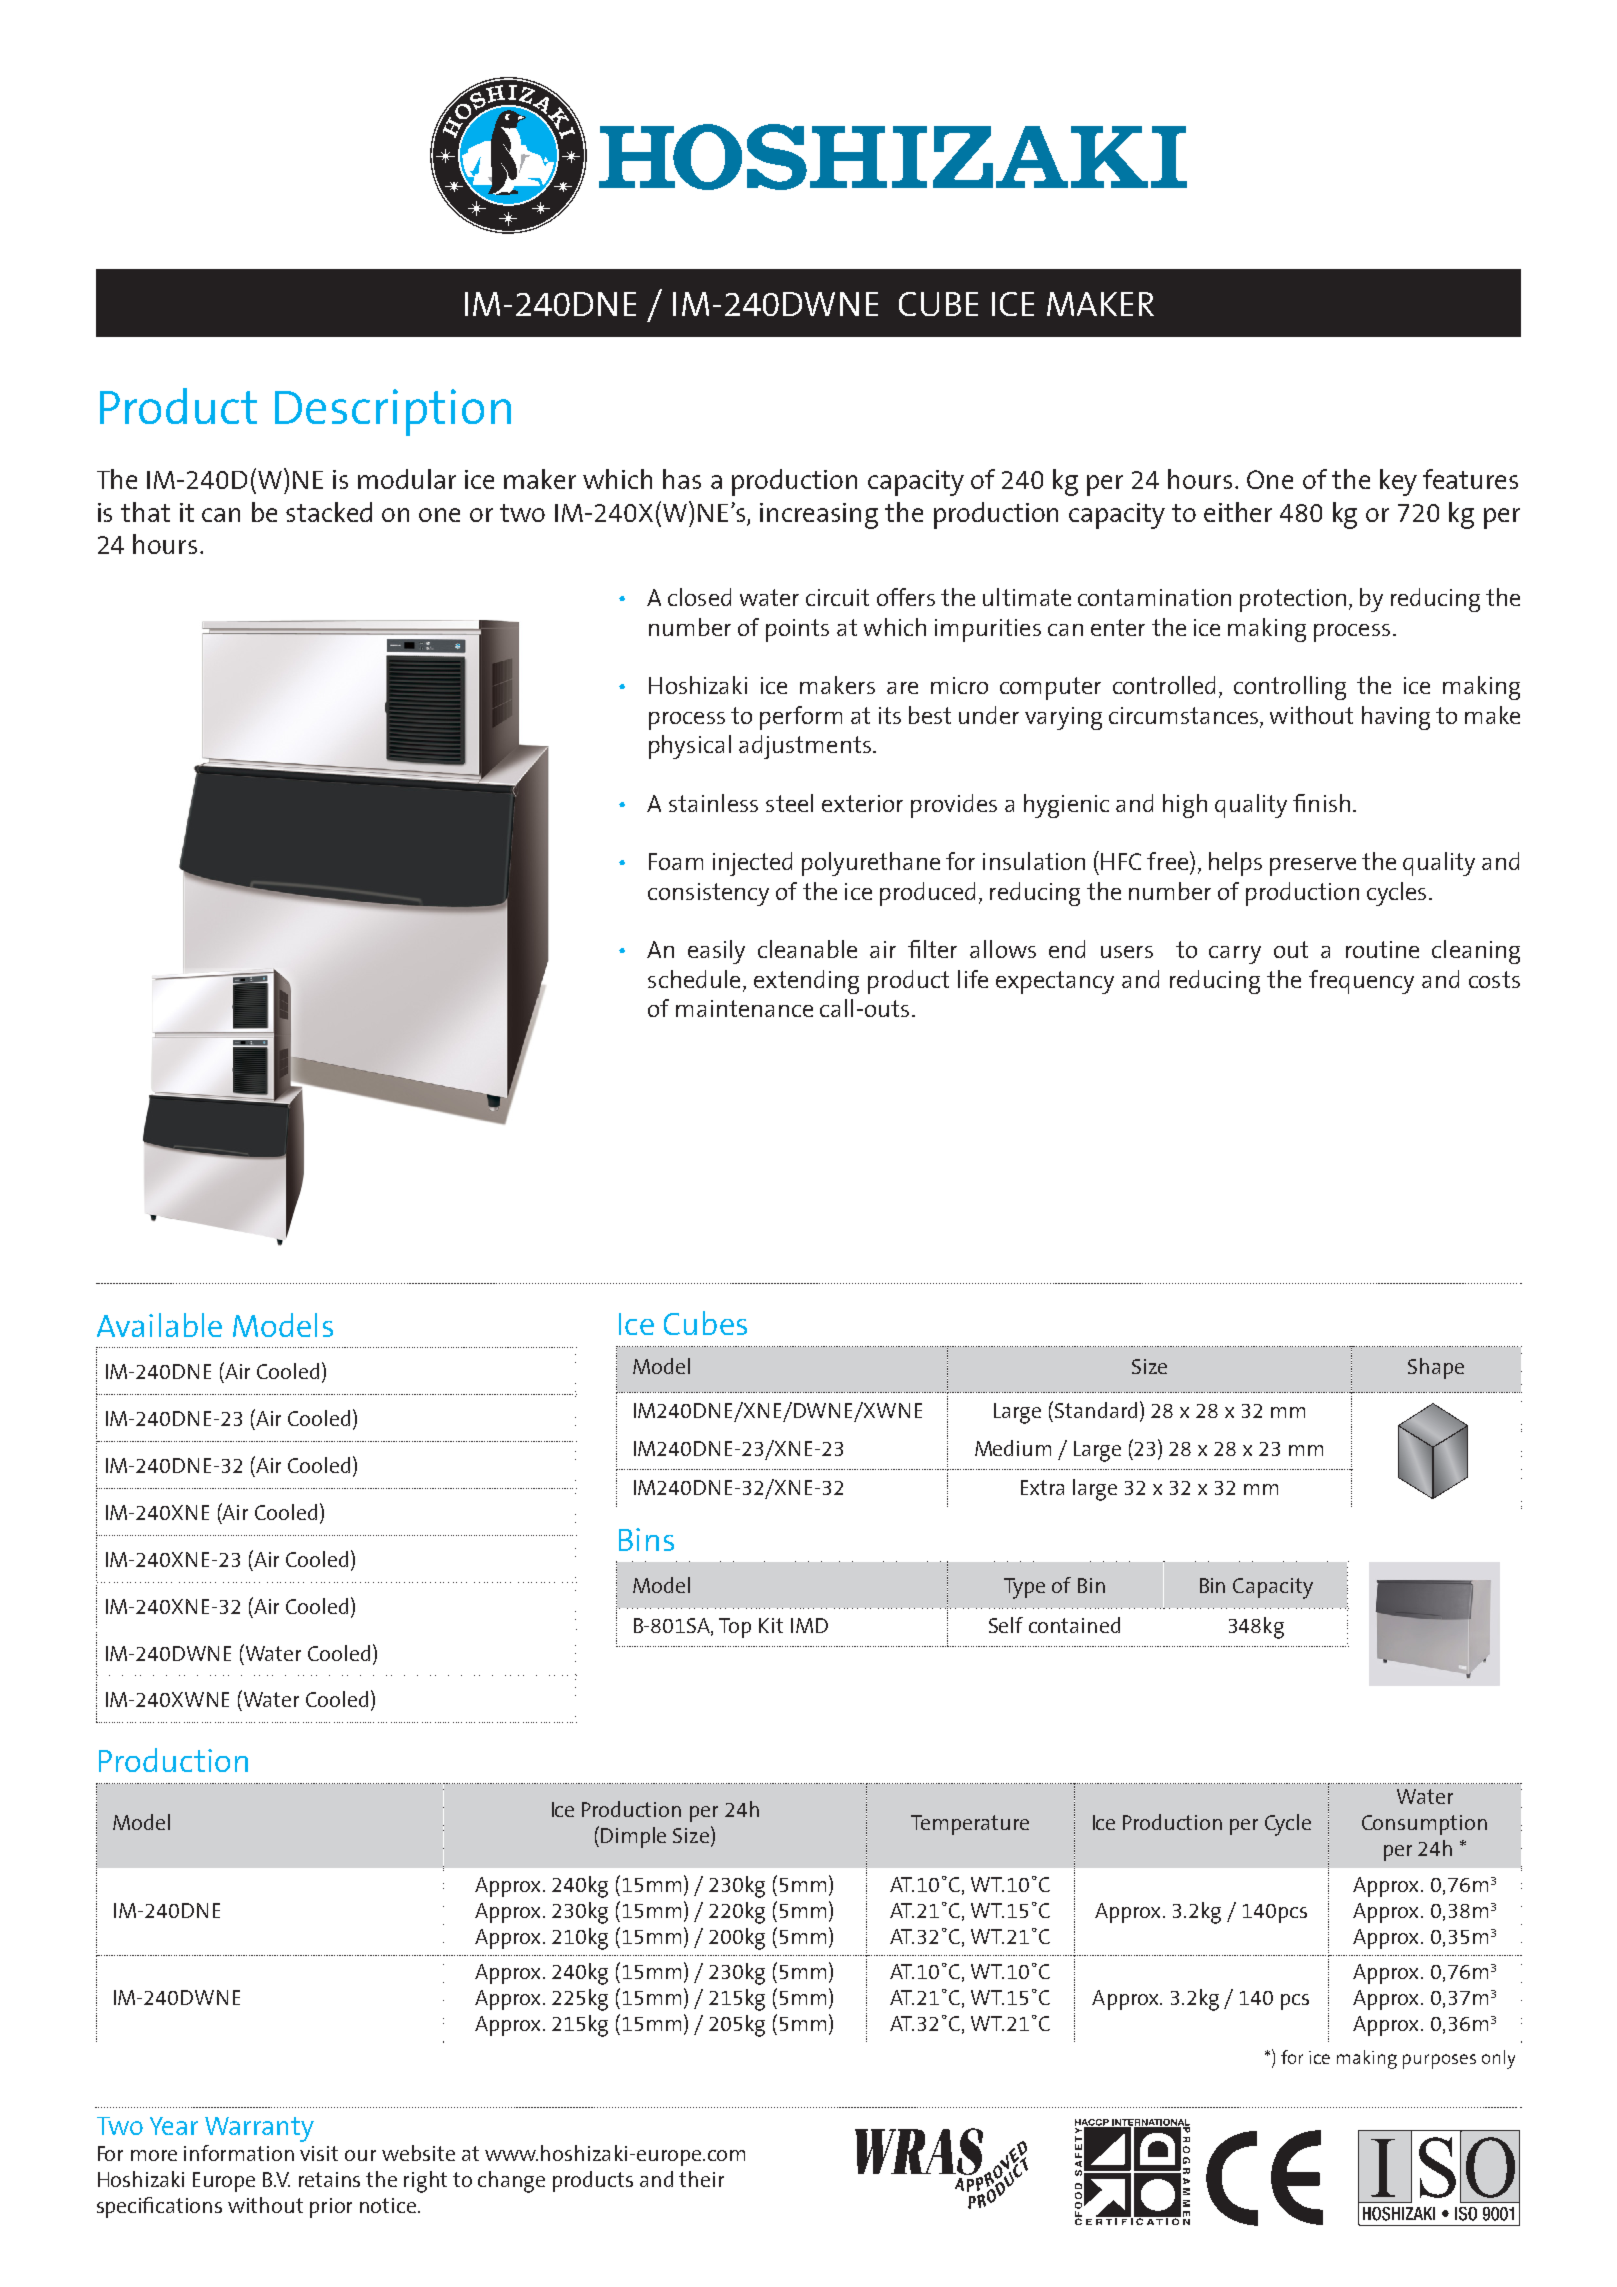  Describe the element at coordinates (1361, 982) in the screenshot. I see `frequency` at that location.
